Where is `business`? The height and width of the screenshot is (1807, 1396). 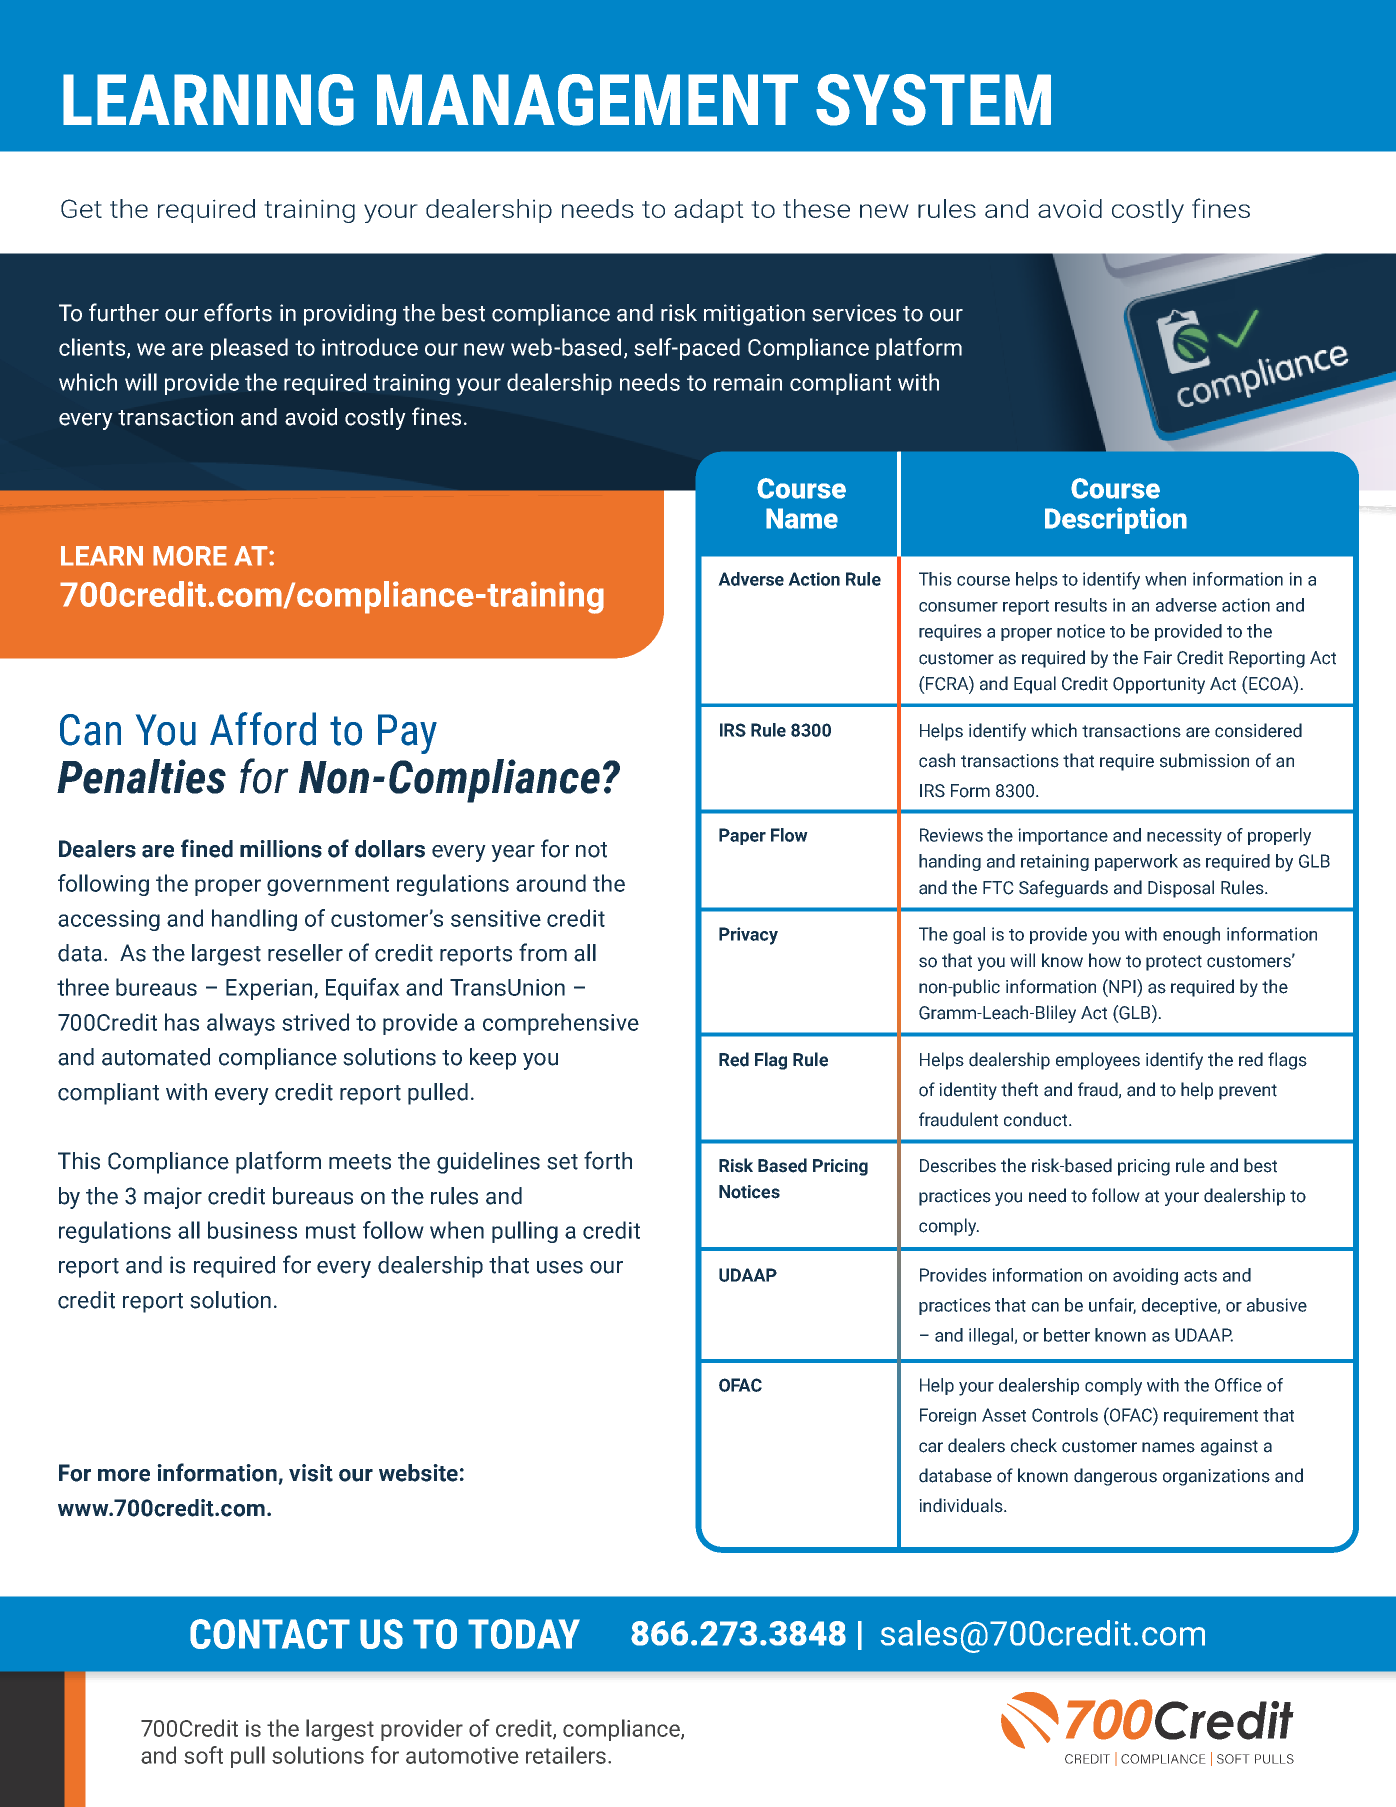
business is located at coordinates (252, 1230).
